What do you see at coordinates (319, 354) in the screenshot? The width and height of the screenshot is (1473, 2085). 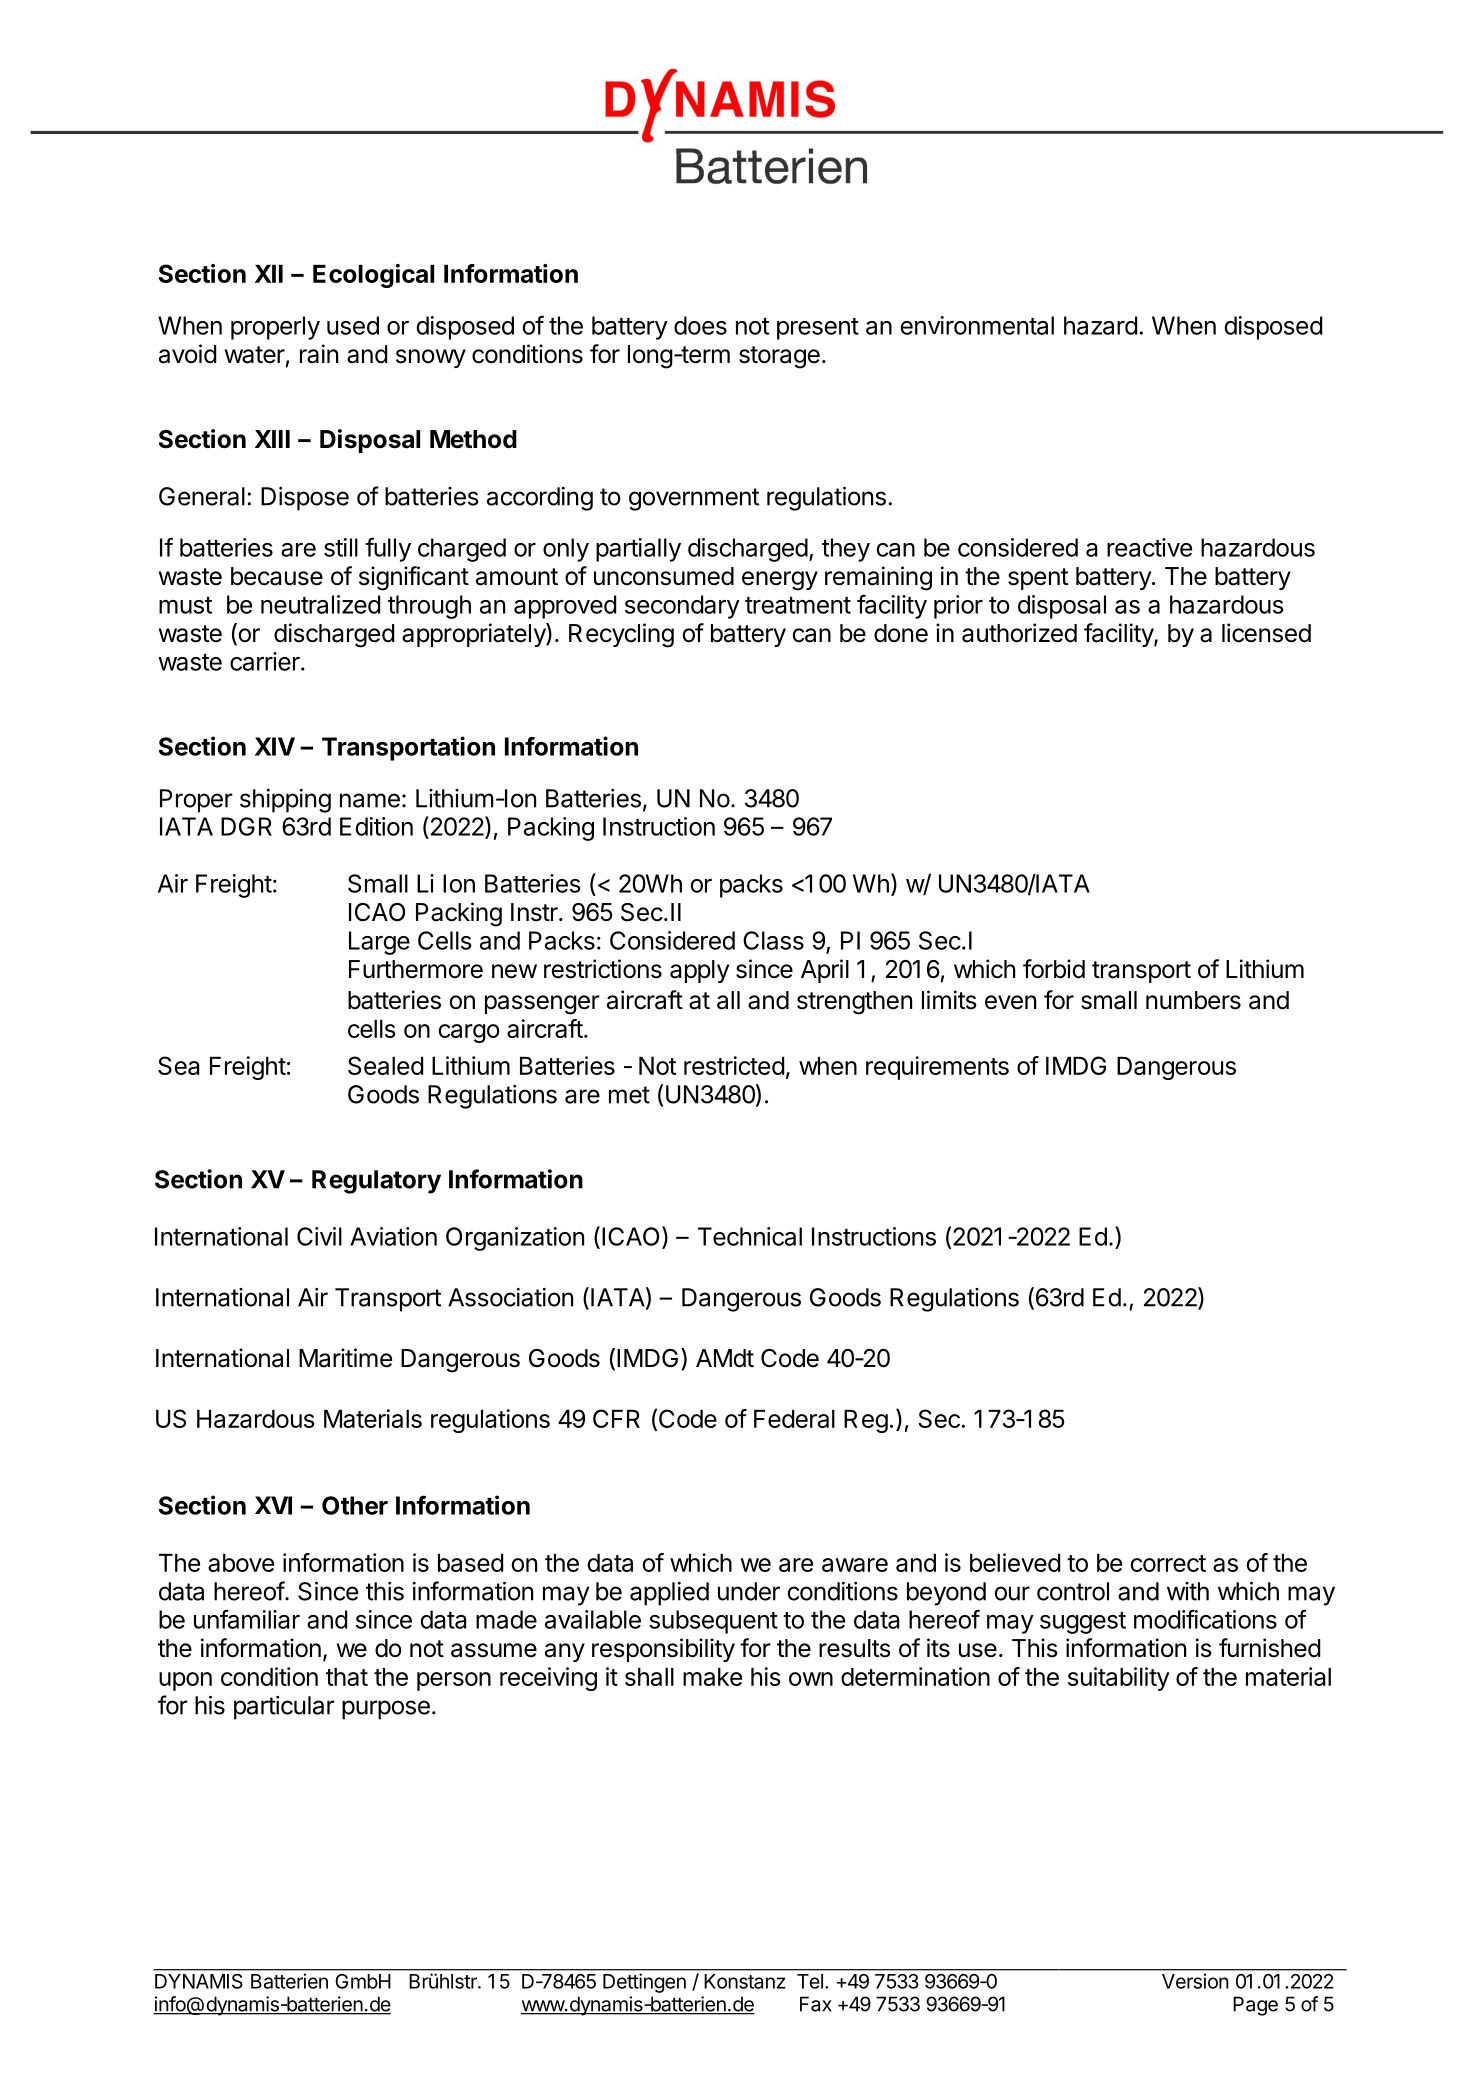 I see `rain` at bounding box center [319, 354].
